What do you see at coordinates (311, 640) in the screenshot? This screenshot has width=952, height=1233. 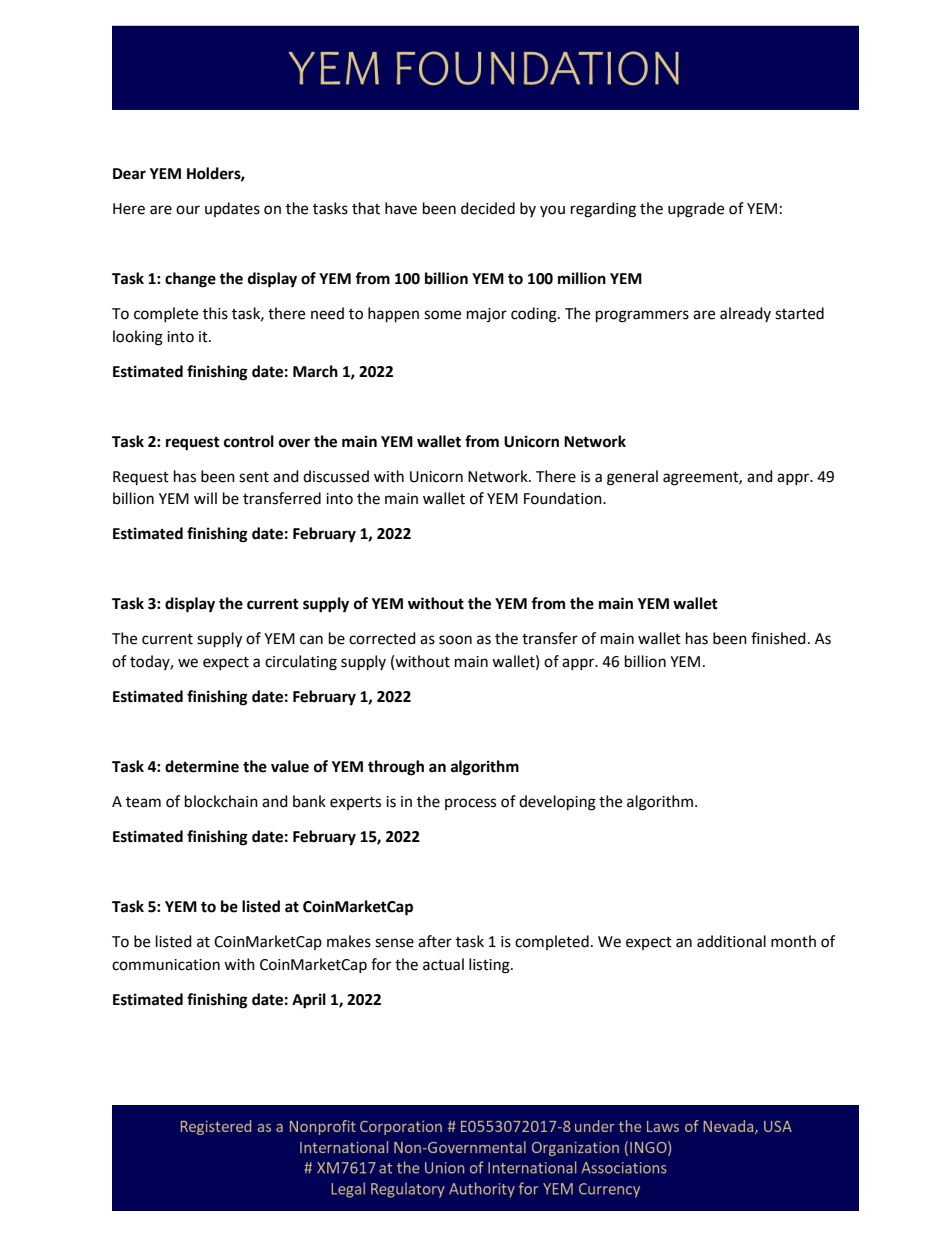 I see `can` at bounding box center [311, 640].
